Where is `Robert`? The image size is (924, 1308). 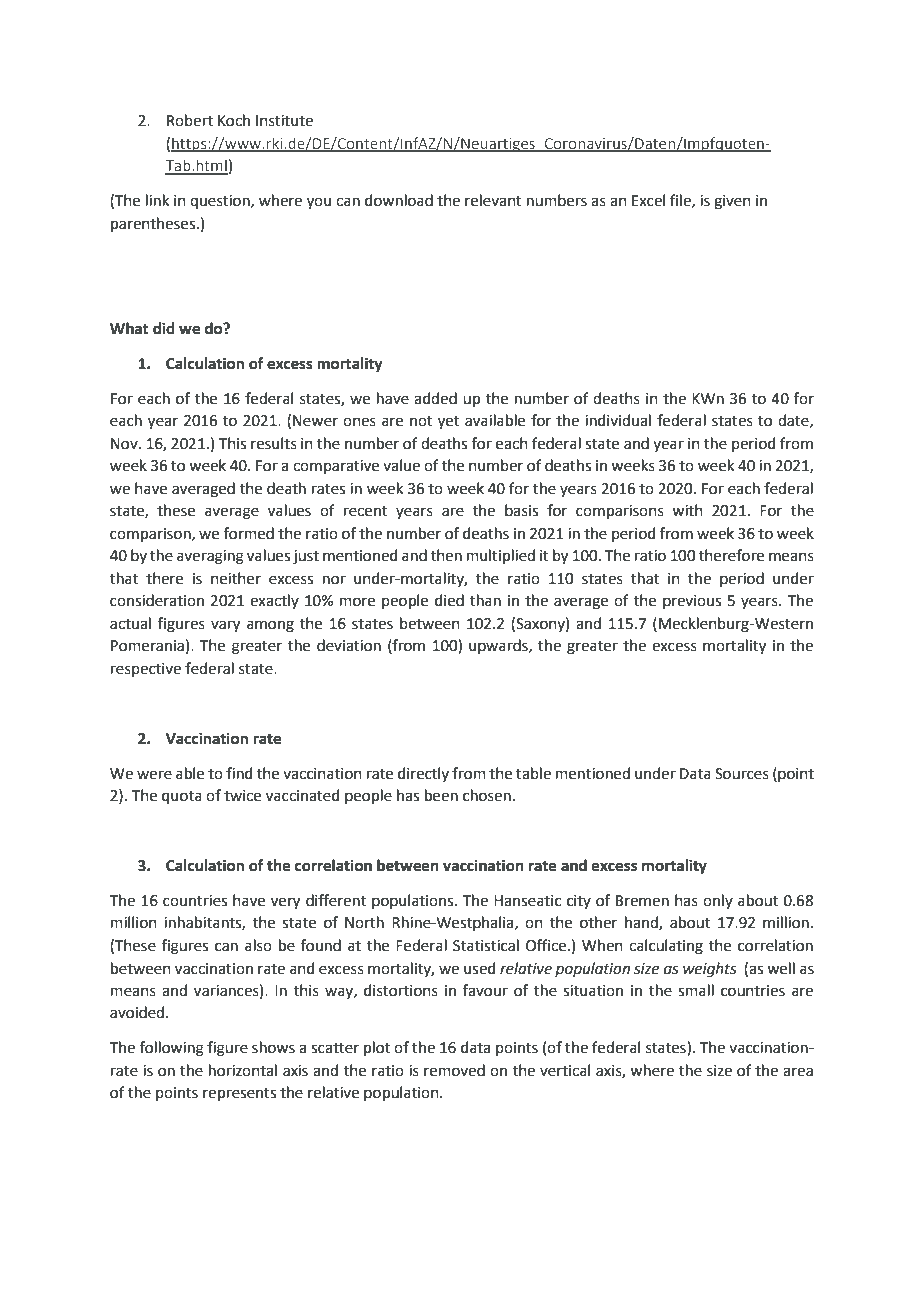
Robert is located at coordinates (190, 120).
